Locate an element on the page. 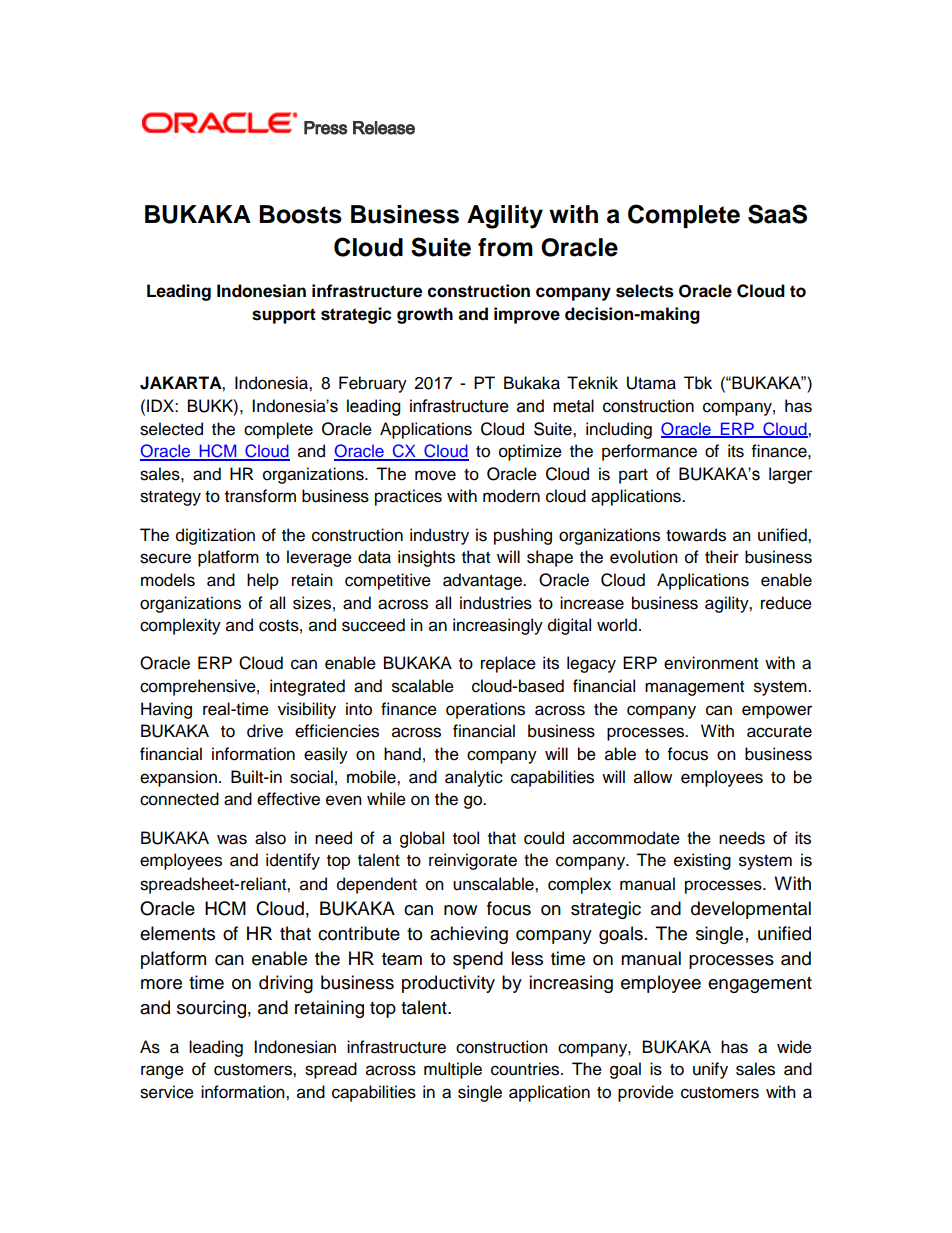 The height and width of the image is (1233, 952). multiple is located at coordinates (453, 1070).
